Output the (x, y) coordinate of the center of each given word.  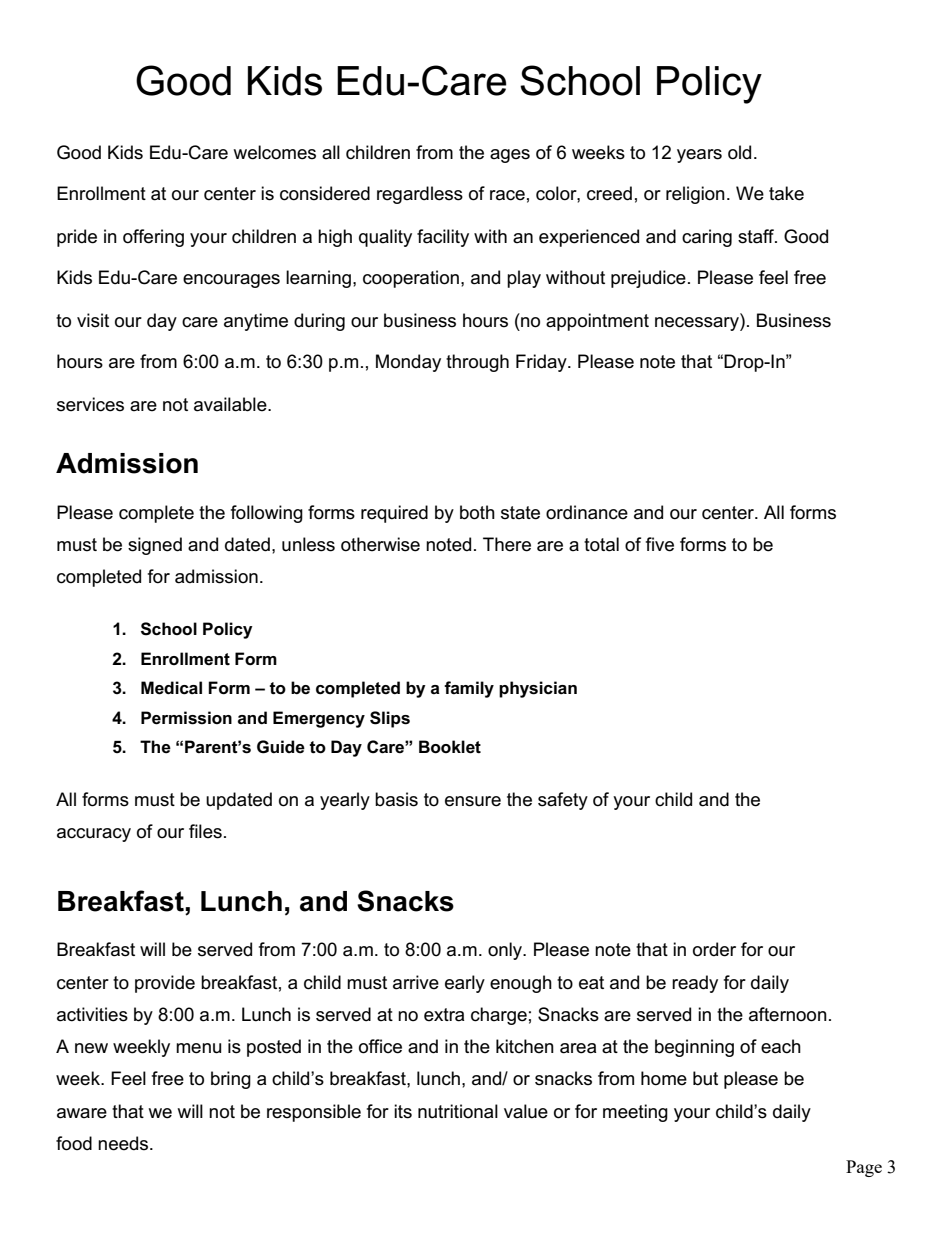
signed (155, 546)
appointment (597, 322)
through (477, 363)
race (507, 195)
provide (165, 984)
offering (153, 238)
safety (563, 801)
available (231, 404)
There (507, 544)
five (660, 544)
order (714, 949)
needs (124, 1143)
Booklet (450, 747)
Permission (186, 718)
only (506, 951)
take (786, 193)
